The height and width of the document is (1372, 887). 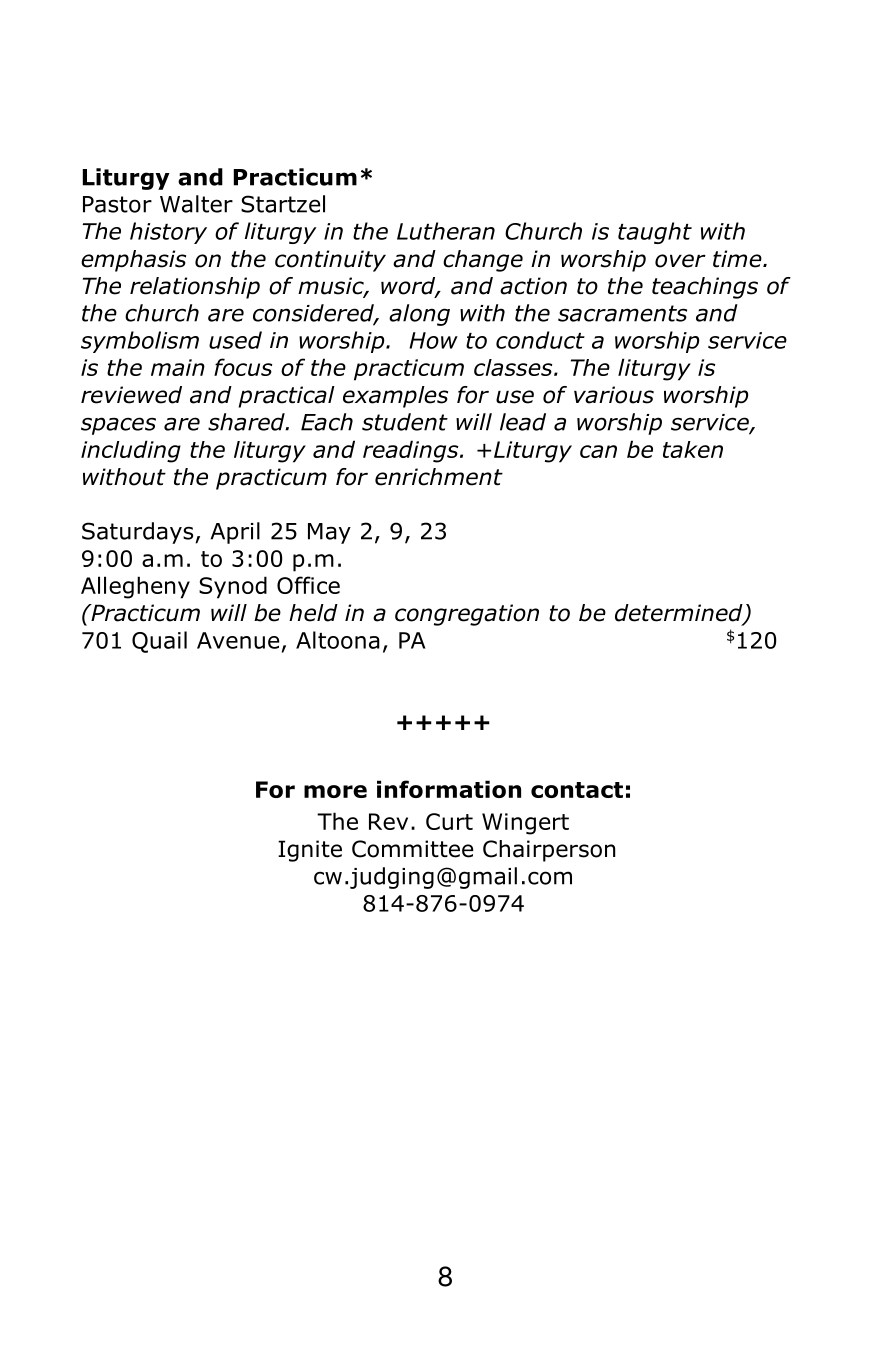 What do you see at coordinates (235, 533) in the document?
I see `April` at bounding box center [235, 533].
